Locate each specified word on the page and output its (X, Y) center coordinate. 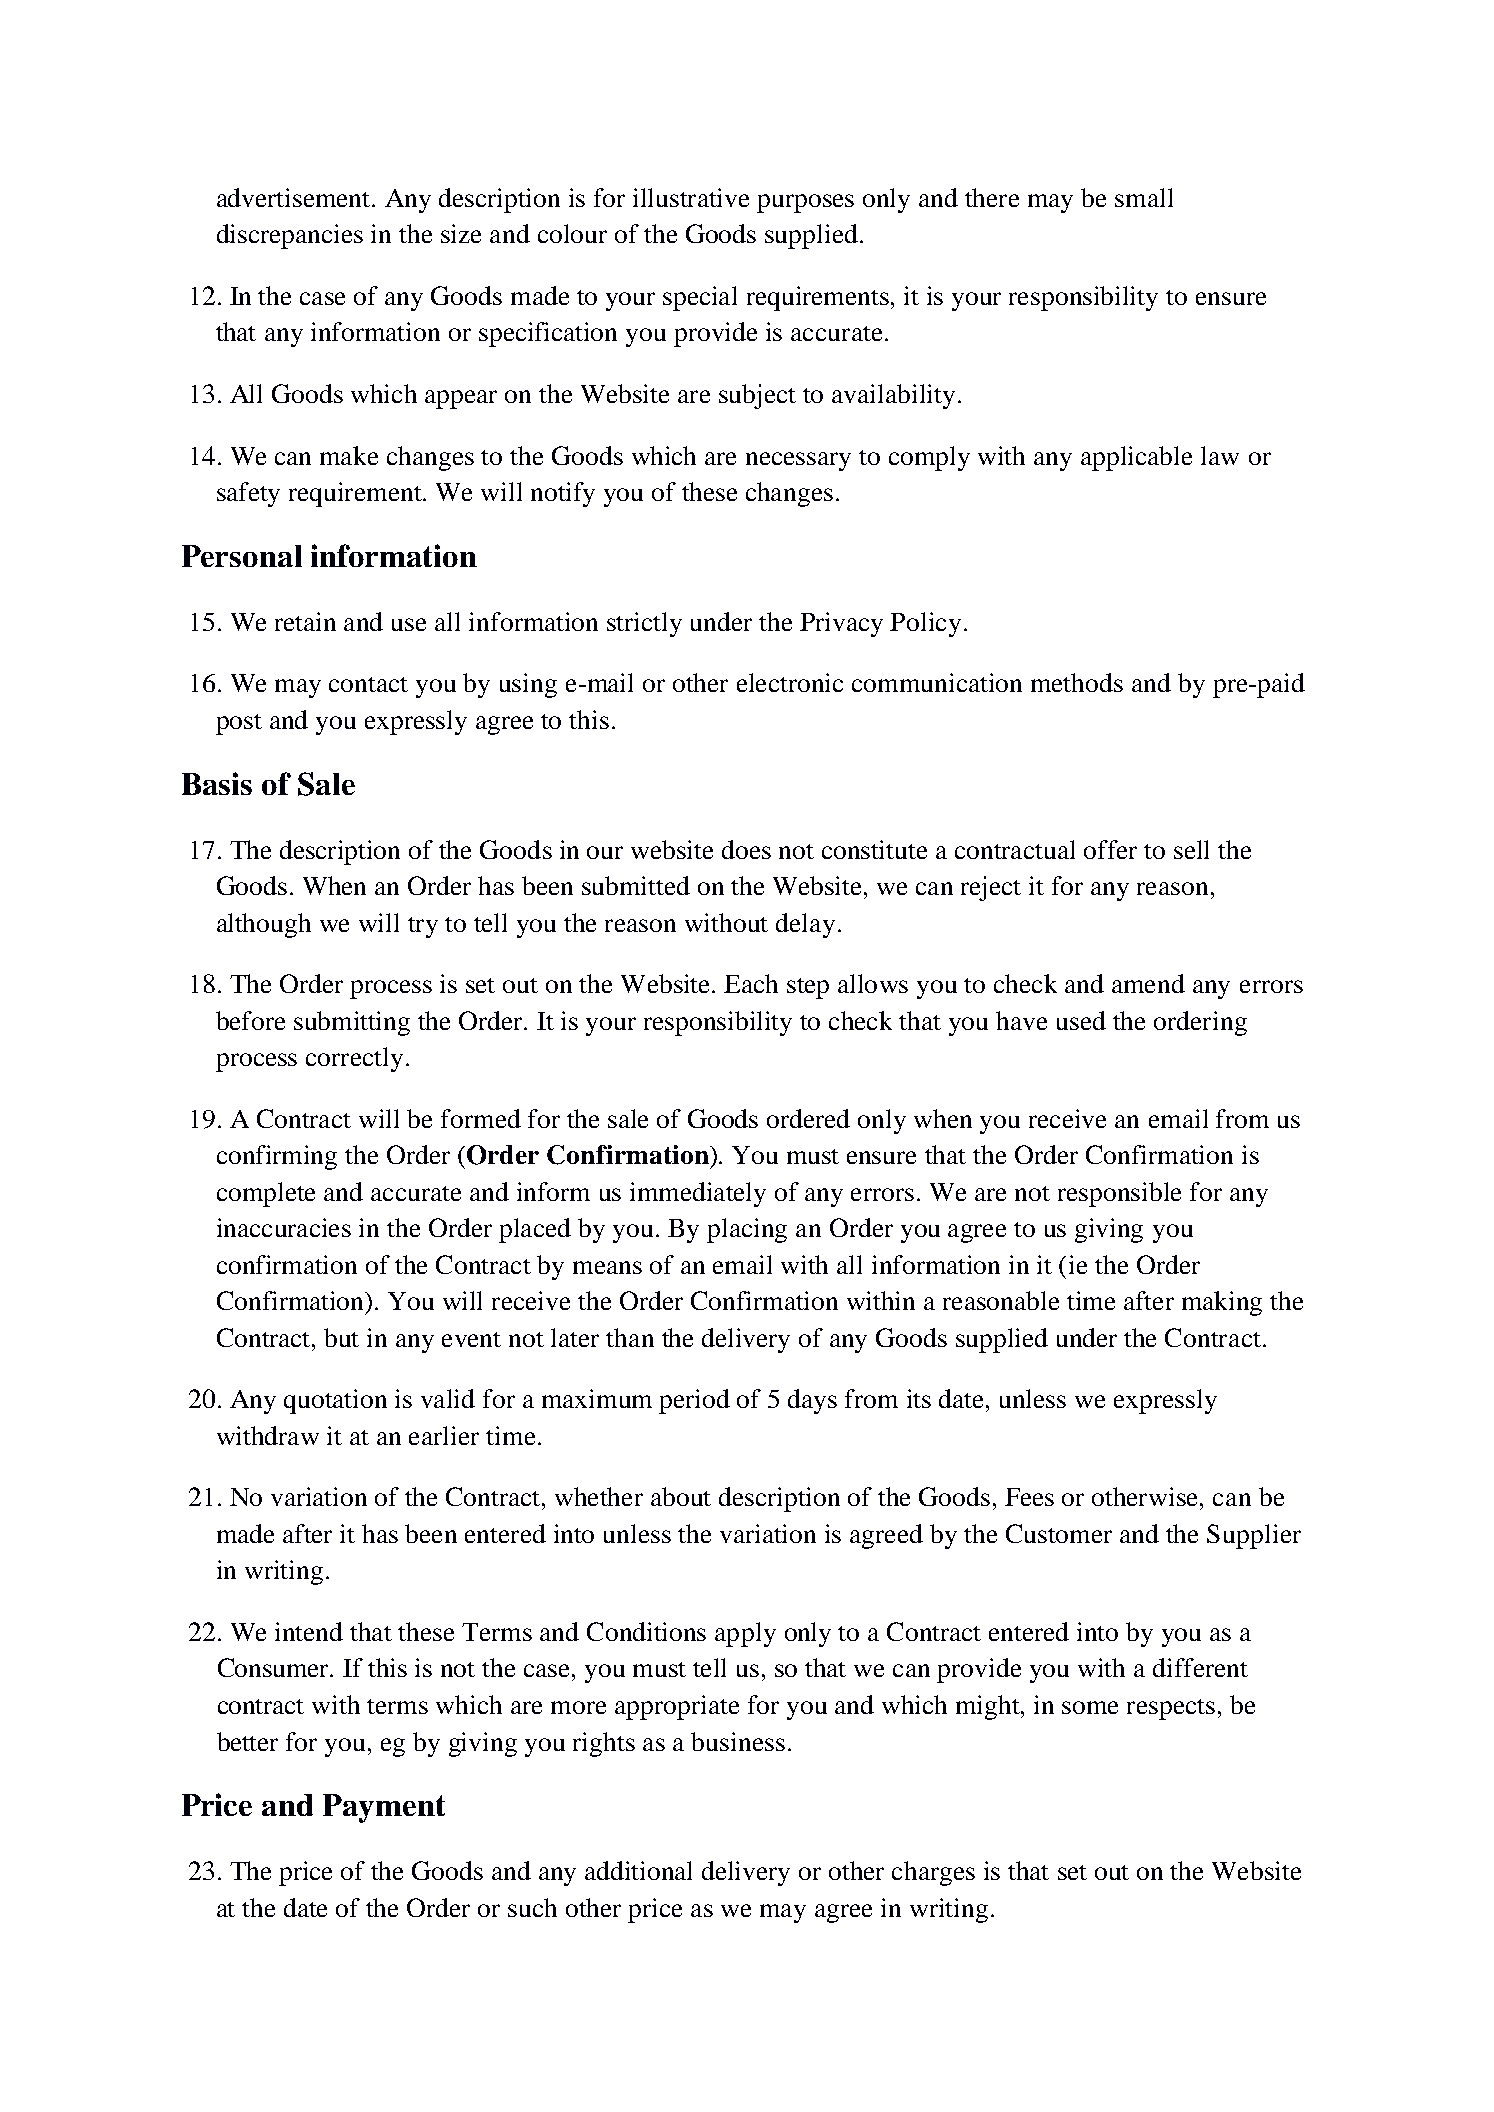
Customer (1059, 1533)
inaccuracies (284, 1227)
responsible (1119, 1194)
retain (305, 621)
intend (309, 1631)
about (681, 1496)
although (264, 925)
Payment (384, 1808)
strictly (644, 624)
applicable (1136, 458)
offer (1110, 849)
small (1144, 197)
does (746, 849)
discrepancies (290, 236)
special (700, 298)
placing (747, 1230)
